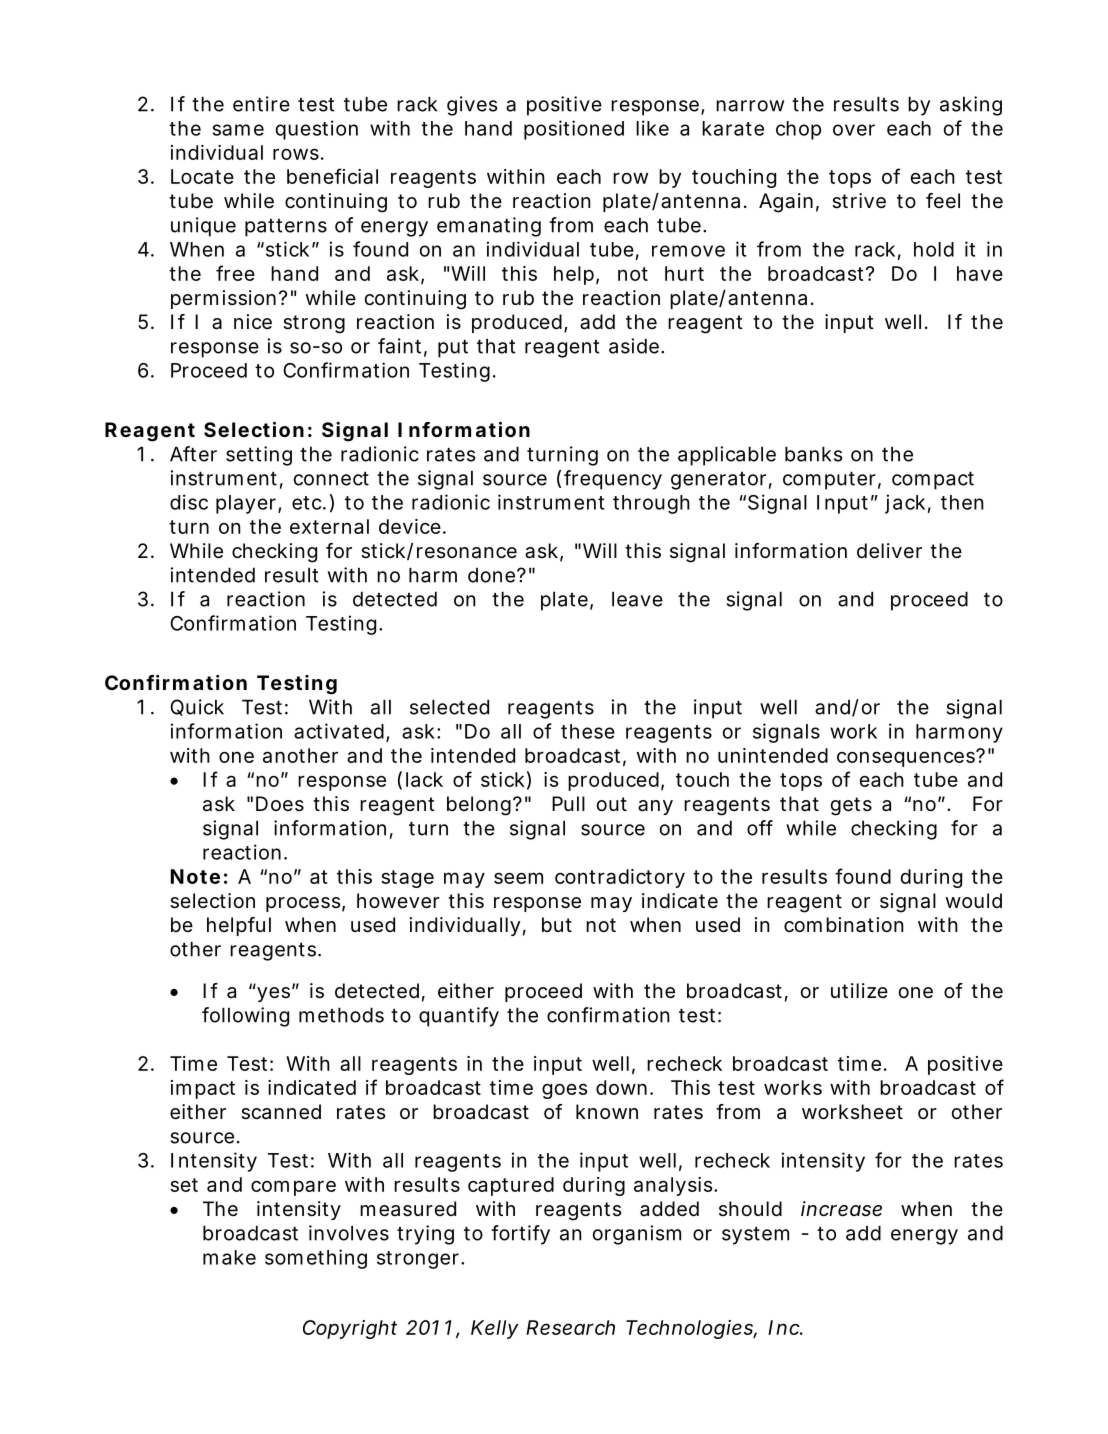 The width and height of the screenshot is (1108, 1434). What do you see at coordinates (854, 130) in the screenshot?
I see `over` at bounding box center [854, 130].
